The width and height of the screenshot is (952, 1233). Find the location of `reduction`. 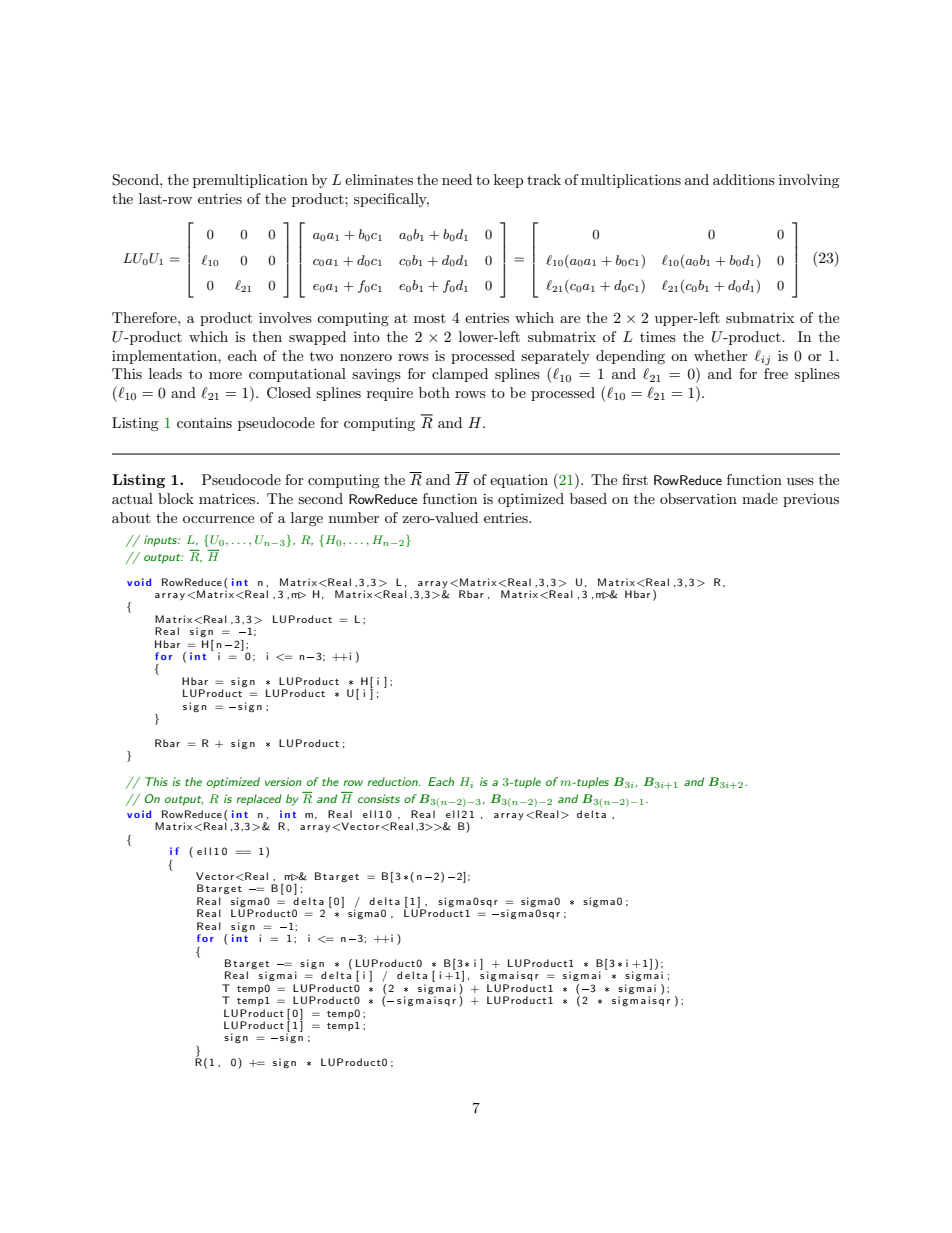

reduction is located at coordinates (393, 781).
